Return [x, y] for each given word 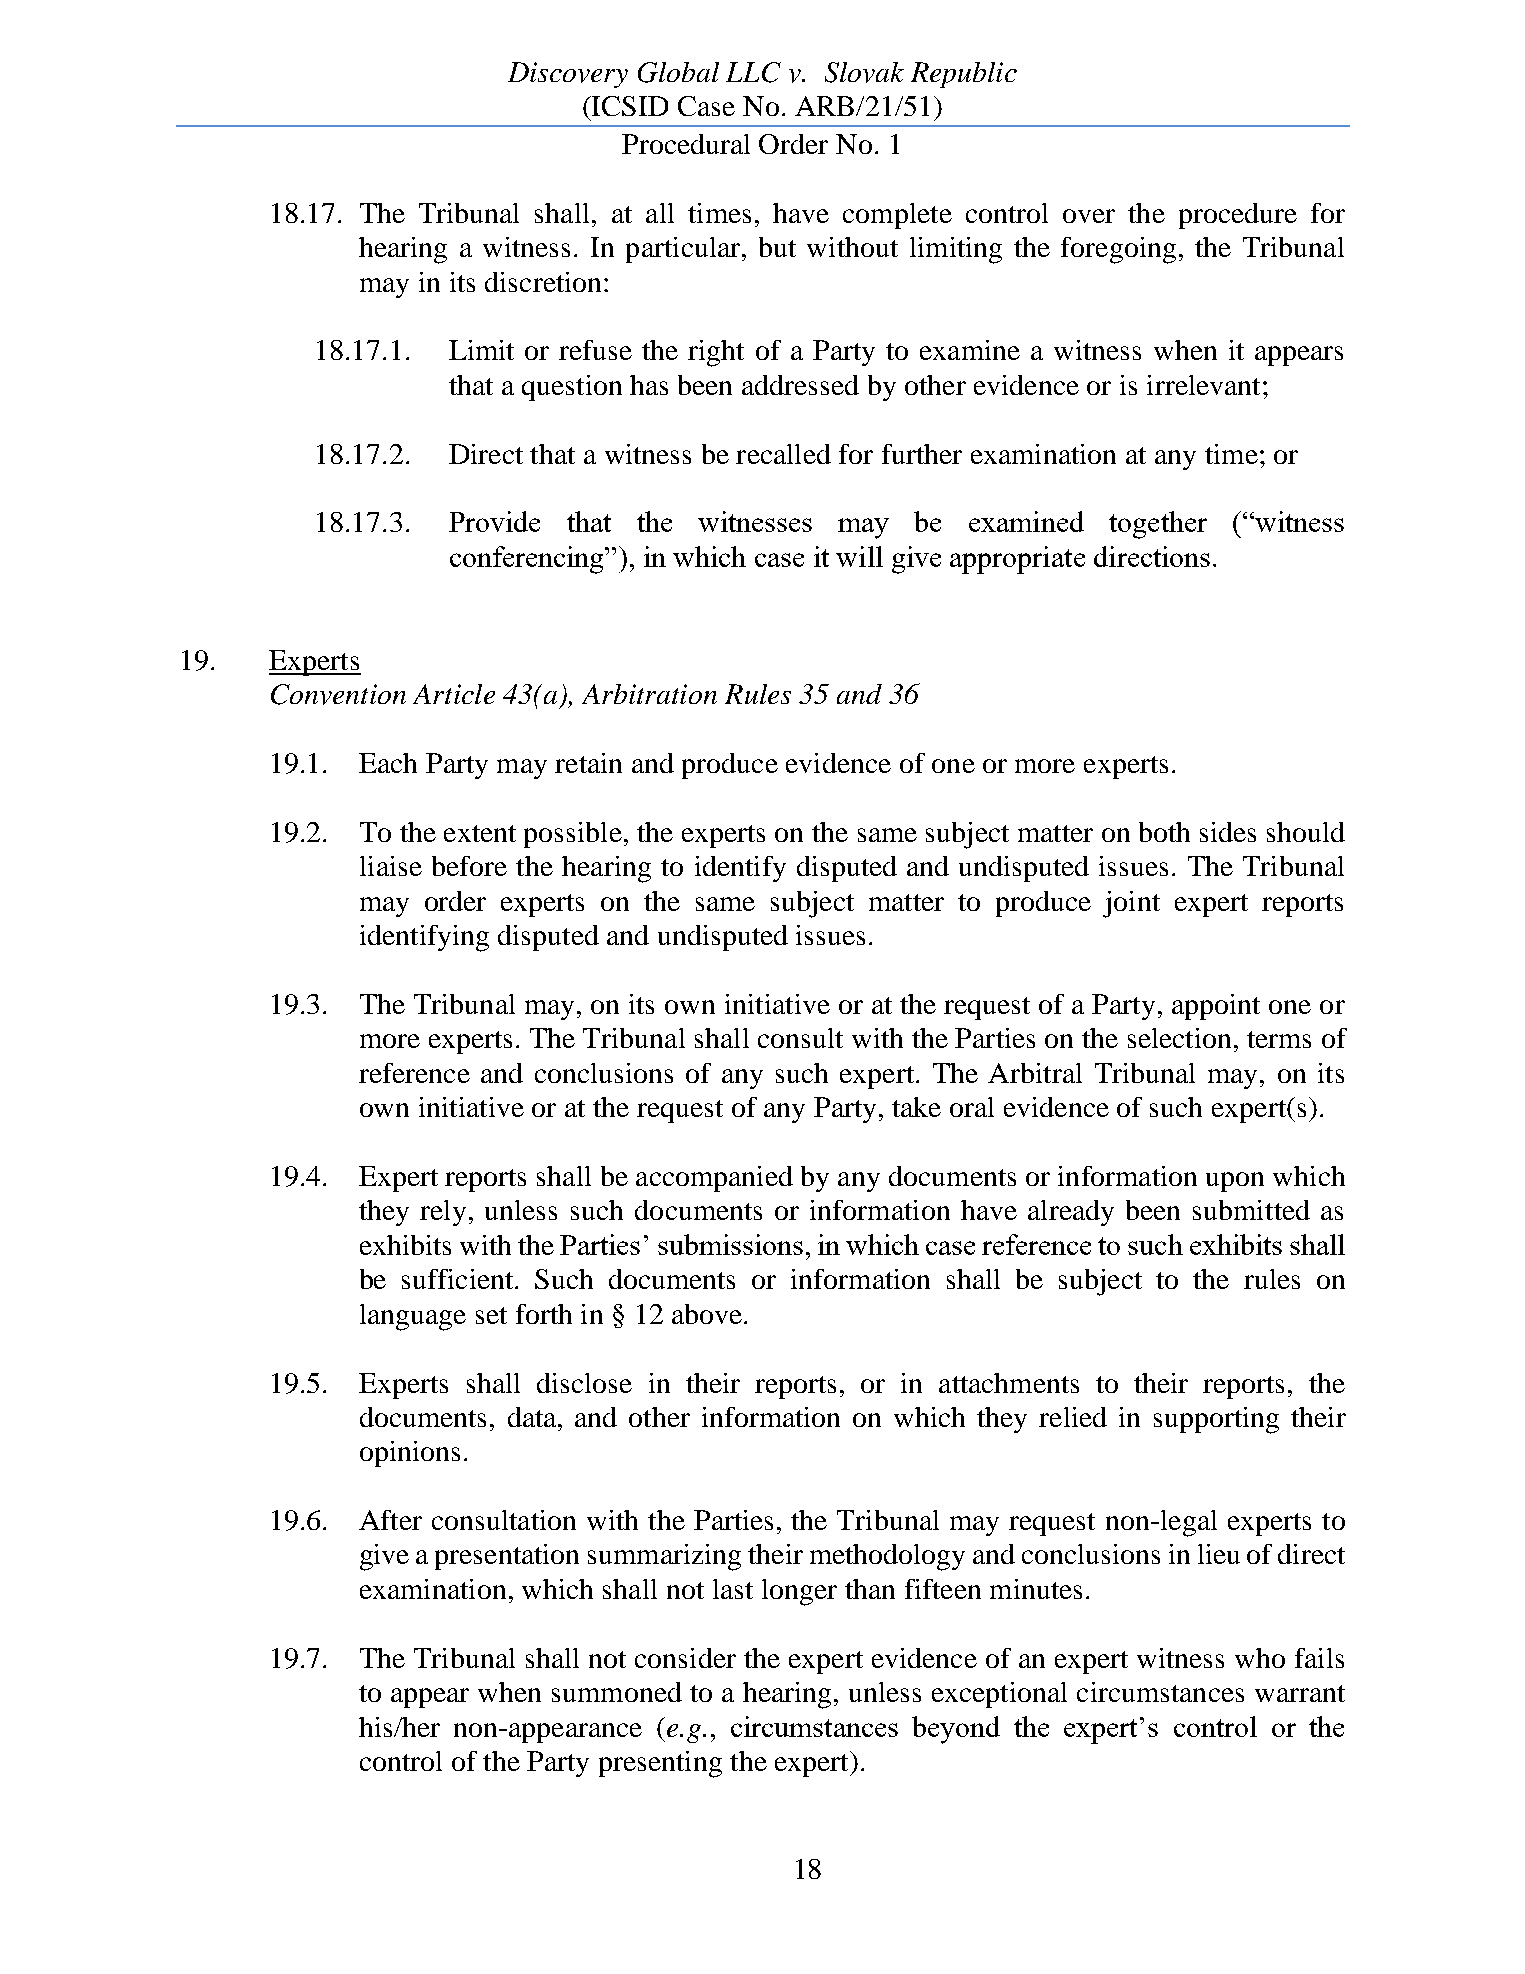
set [491, 1315]
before [469, 866]
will [859, 556]
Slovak [864, 72]
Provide [494, 521]
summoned [617, 1692]
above [707, 1314]
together [1158, 525]
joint [1131, 904]
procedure [1238, 216]
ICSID [630, 106]
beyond [956, 1730]
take [916, 1107]
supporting [1216, 1420]
